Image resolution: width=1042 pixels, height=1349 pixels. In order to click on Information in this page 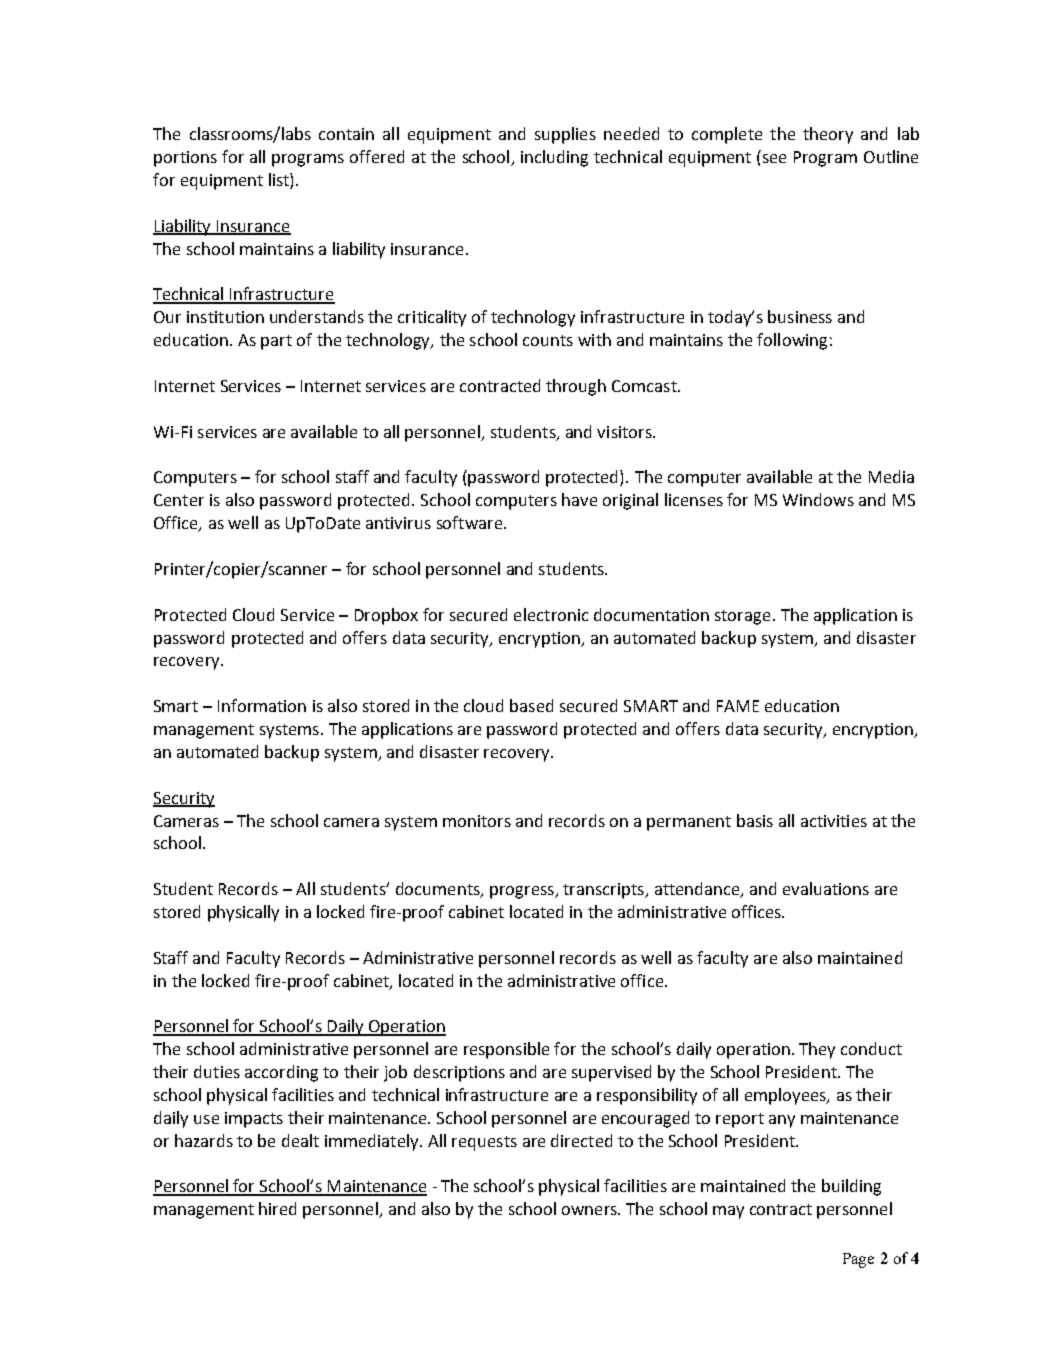, I will do `click(262, 705)`.
